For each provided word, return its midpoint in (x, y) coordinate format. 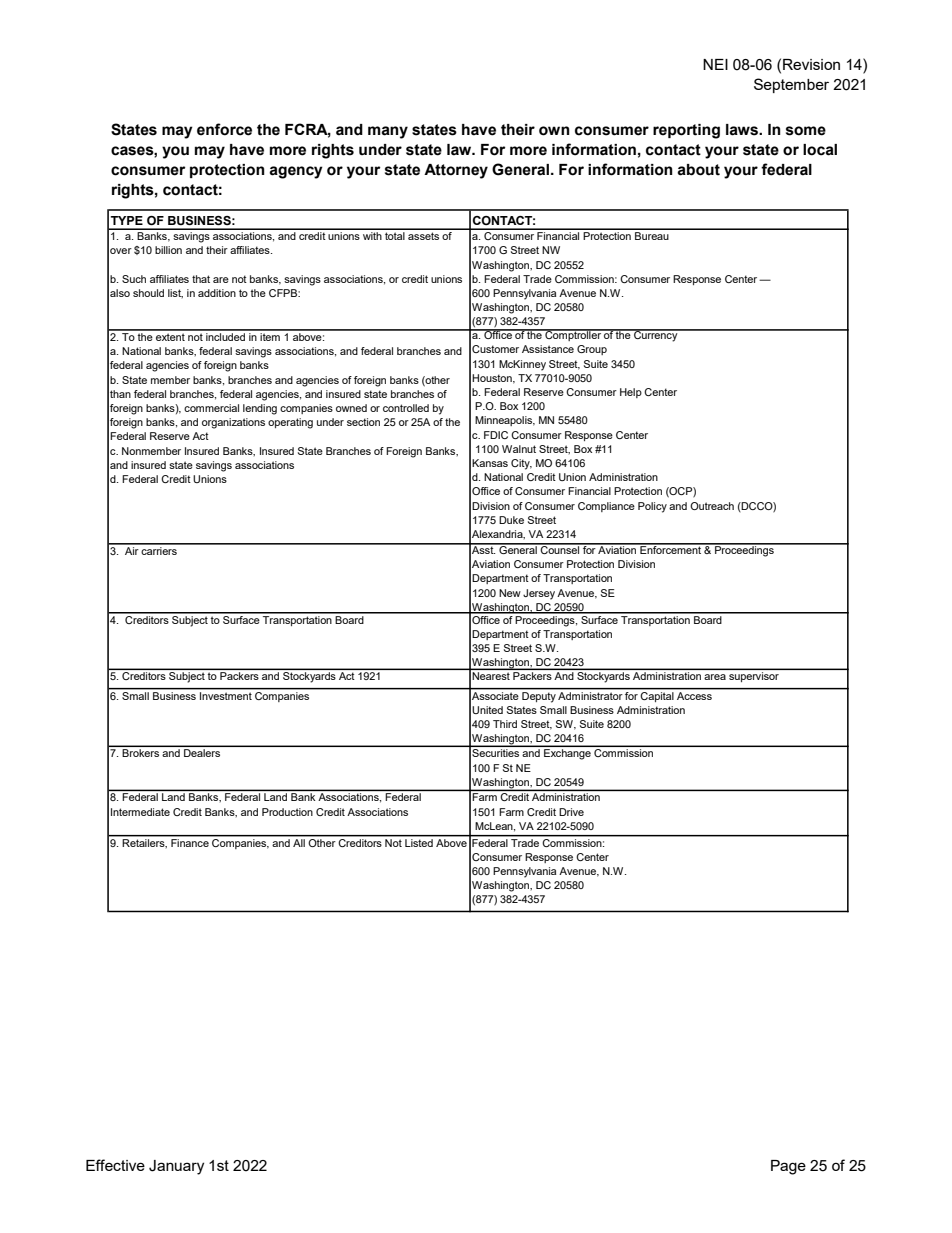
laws (743, 130)
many (388, 132)
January (176, 1167)
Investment (226, 694)
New (510, 593)
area (715, 677)
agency (296, 172)
